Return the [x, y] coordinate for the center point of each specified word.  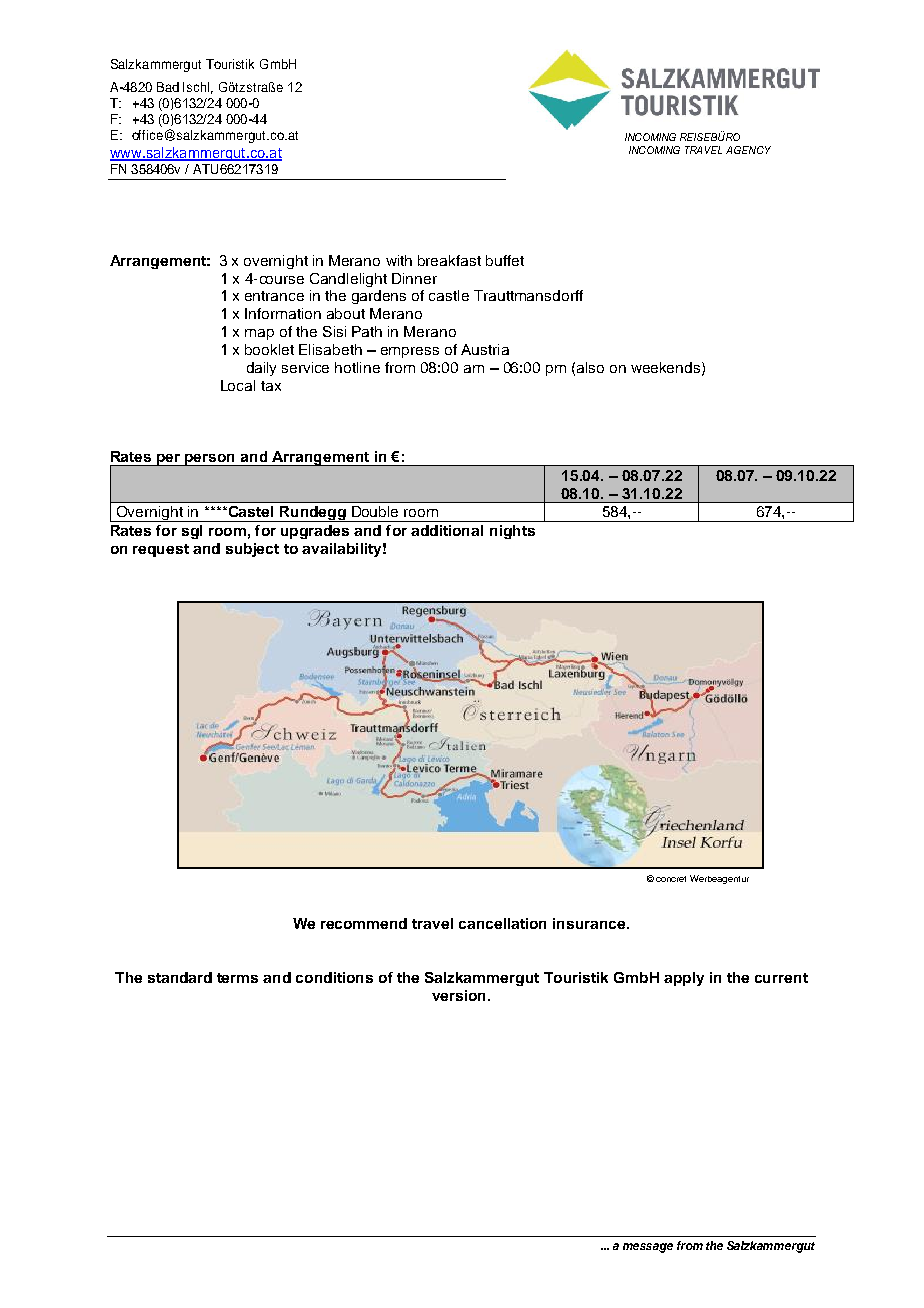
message [648, 1248]
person [210, 460]
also [590, 367]
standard [180, 977]
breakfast [449, 260]
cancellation [502, 923]
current [781, 978]
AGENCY [748, 150]
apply [684, 979]
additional [447, 530]
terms [237, 978]
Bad [168, 87]
